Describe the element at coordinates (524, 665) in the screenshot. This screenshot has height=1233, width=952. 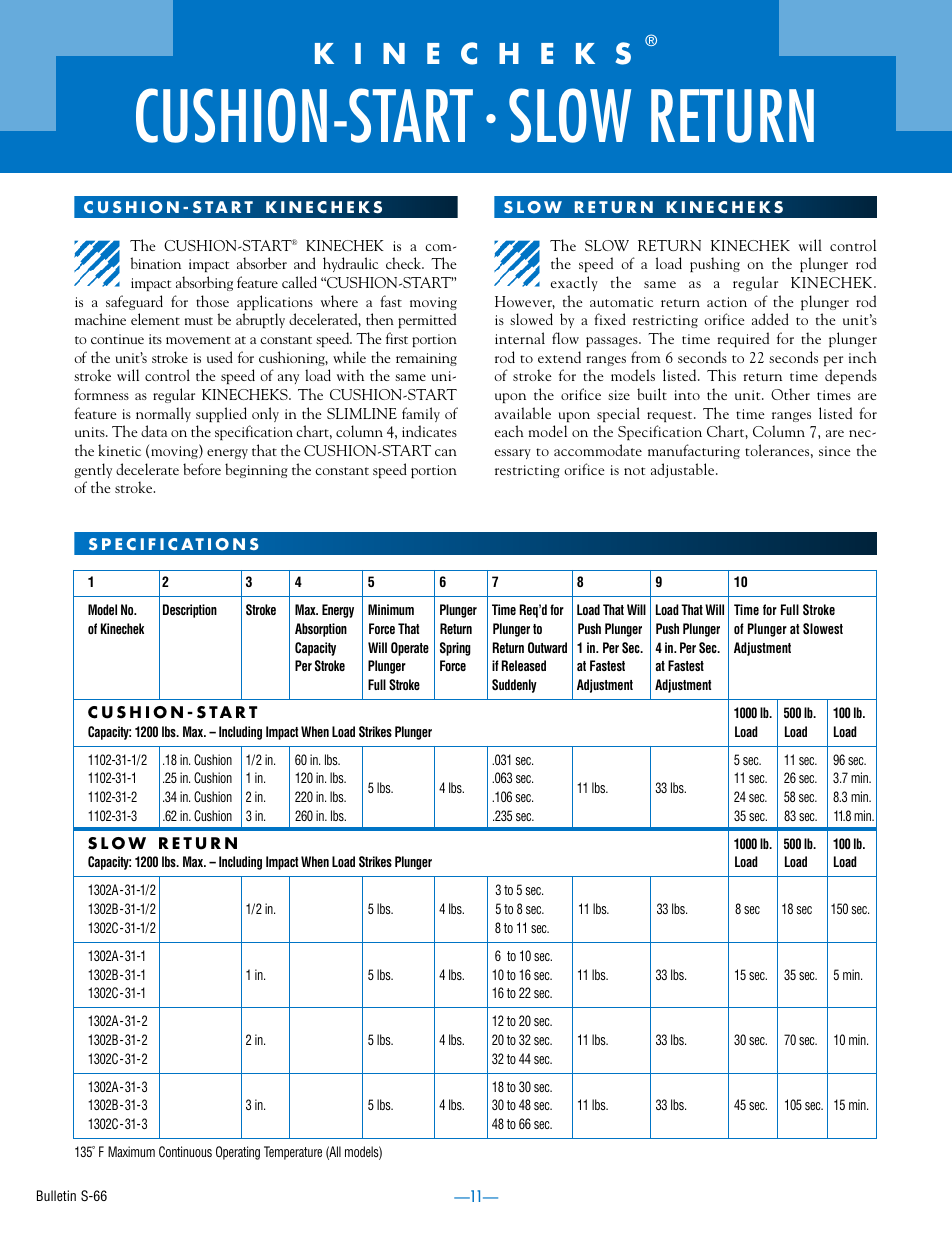
I see `Released` at that location.
